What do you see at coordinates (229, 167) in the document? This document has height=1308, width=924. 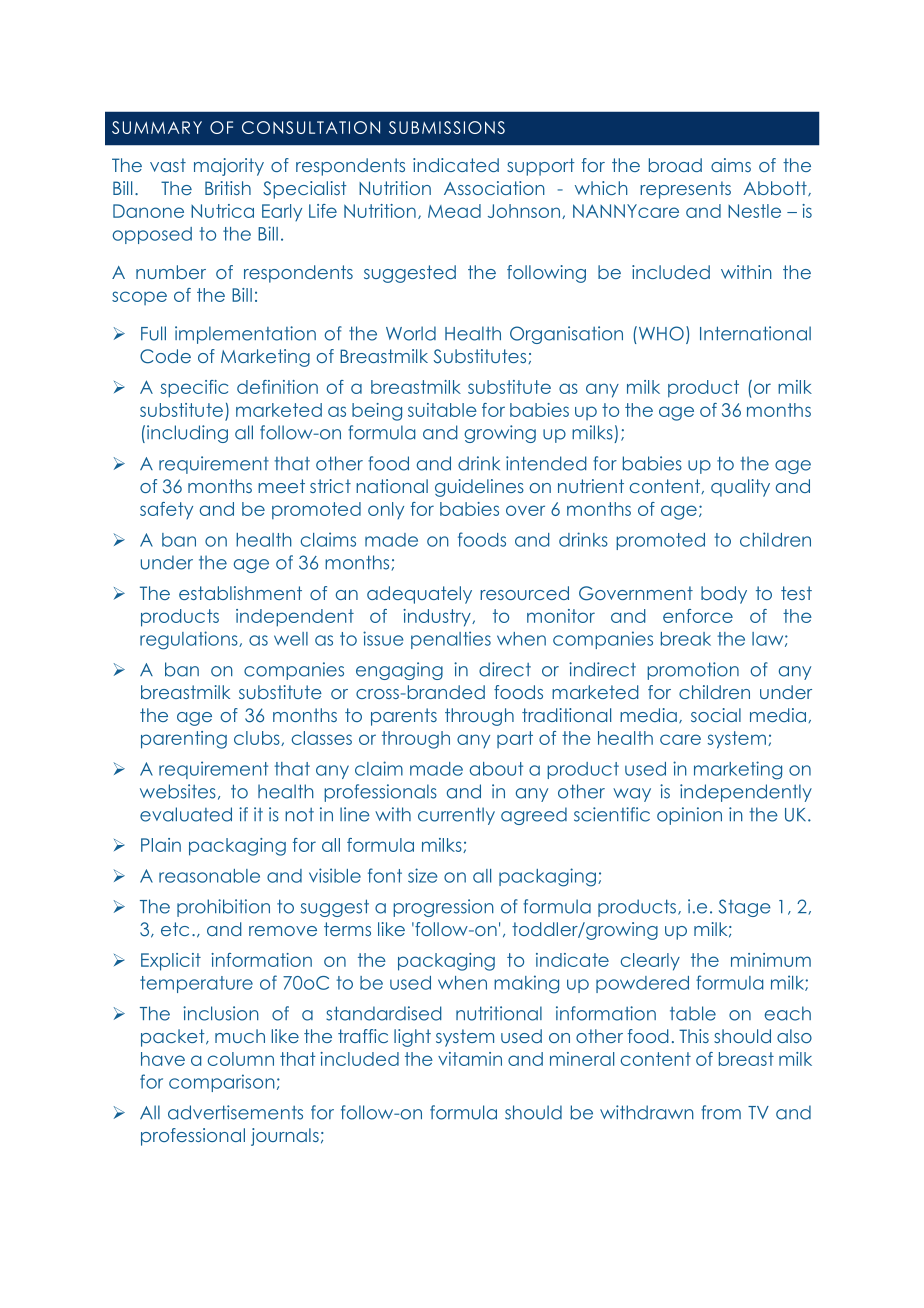 I see `majority` at bounding box center [229, 167].
